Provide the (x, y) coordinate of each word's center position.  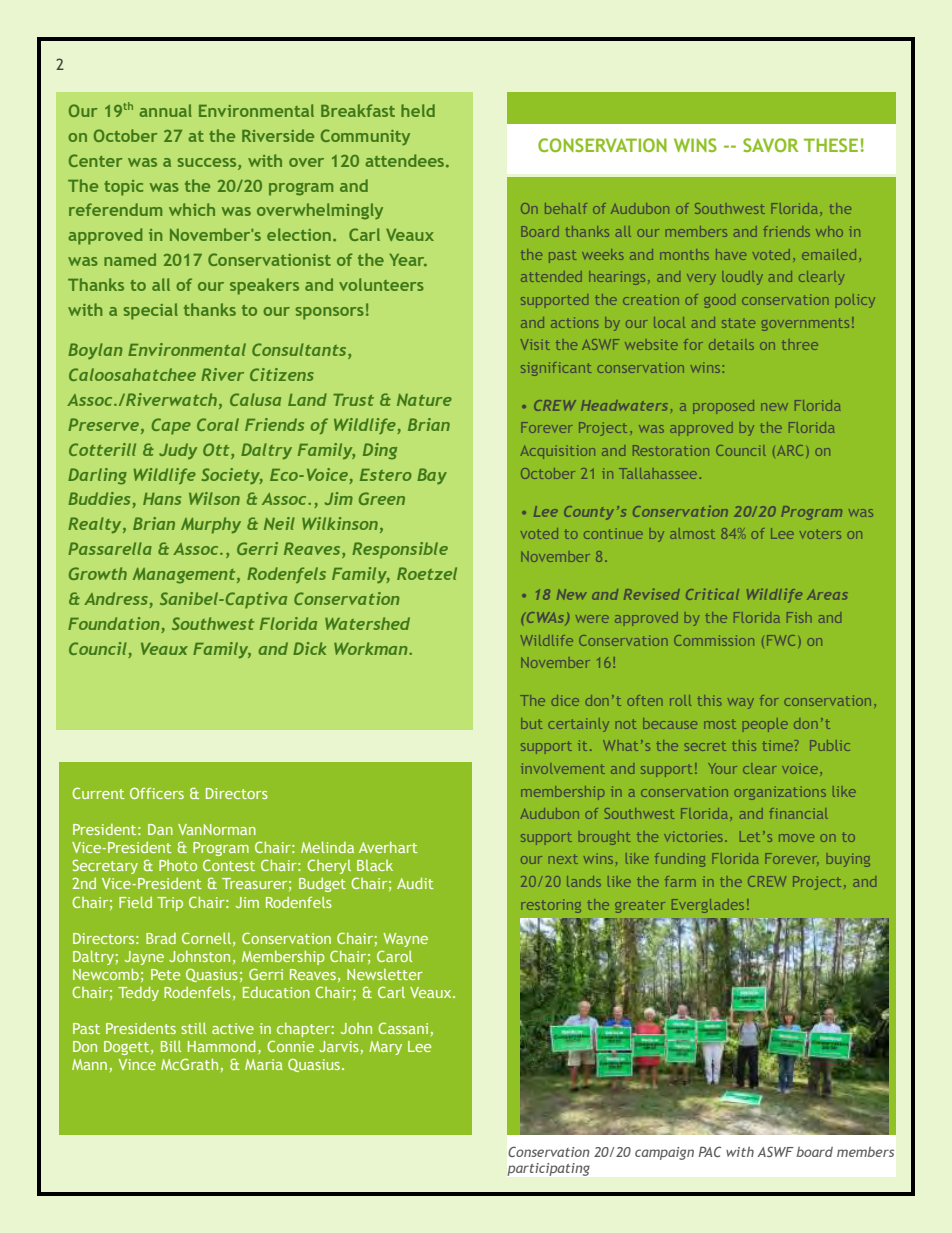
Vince (137, 1064)
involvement (563, 768)
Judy (178, 451)
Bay (432, 476)
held (418, 110)
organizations (780, 793)
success (208, 162)
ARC (790, 450)
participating (548, 1169)
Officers (157, 793)
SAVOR (770, 145)
